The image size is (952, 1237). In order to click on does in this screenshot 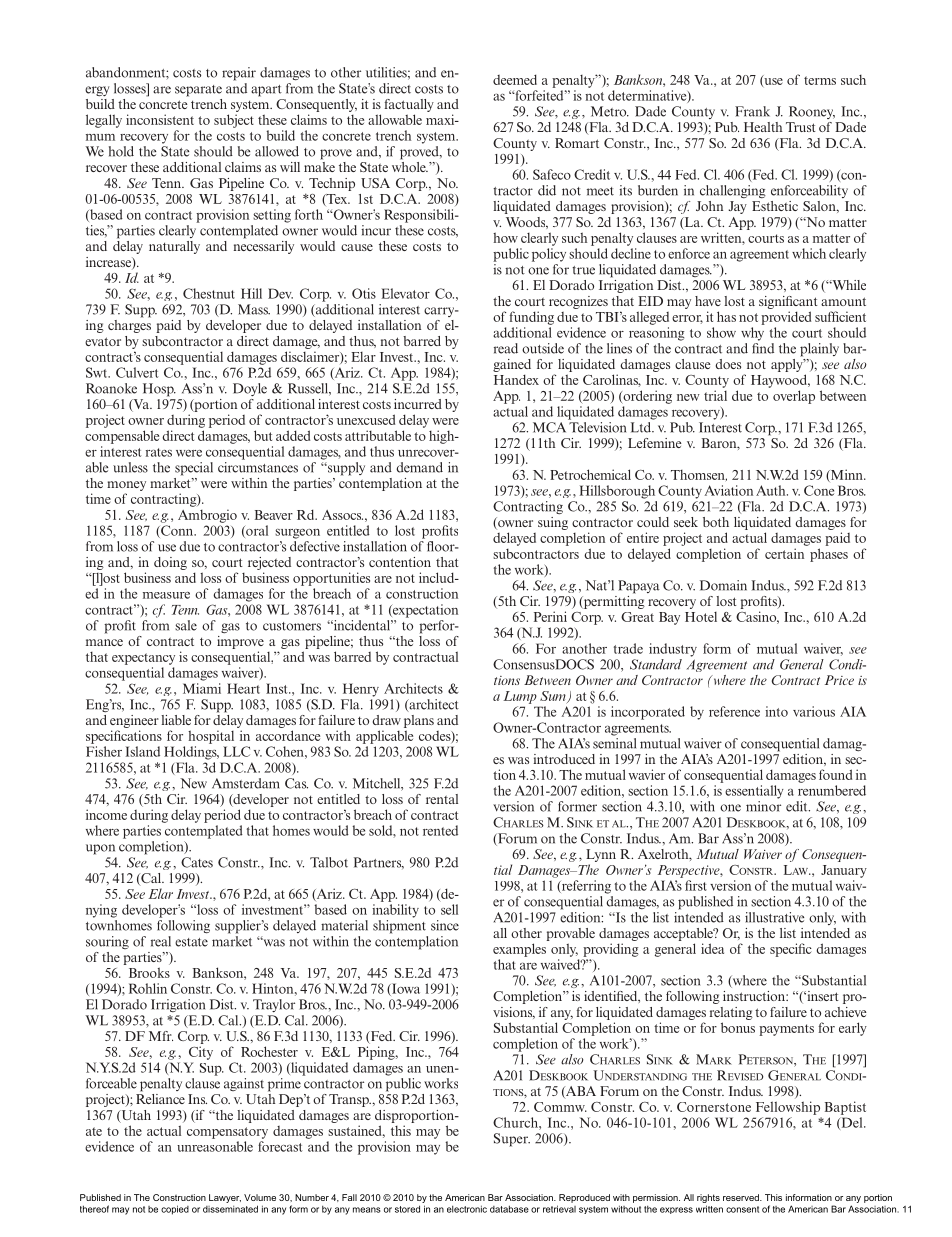, I will do `click(728, 364)`.
